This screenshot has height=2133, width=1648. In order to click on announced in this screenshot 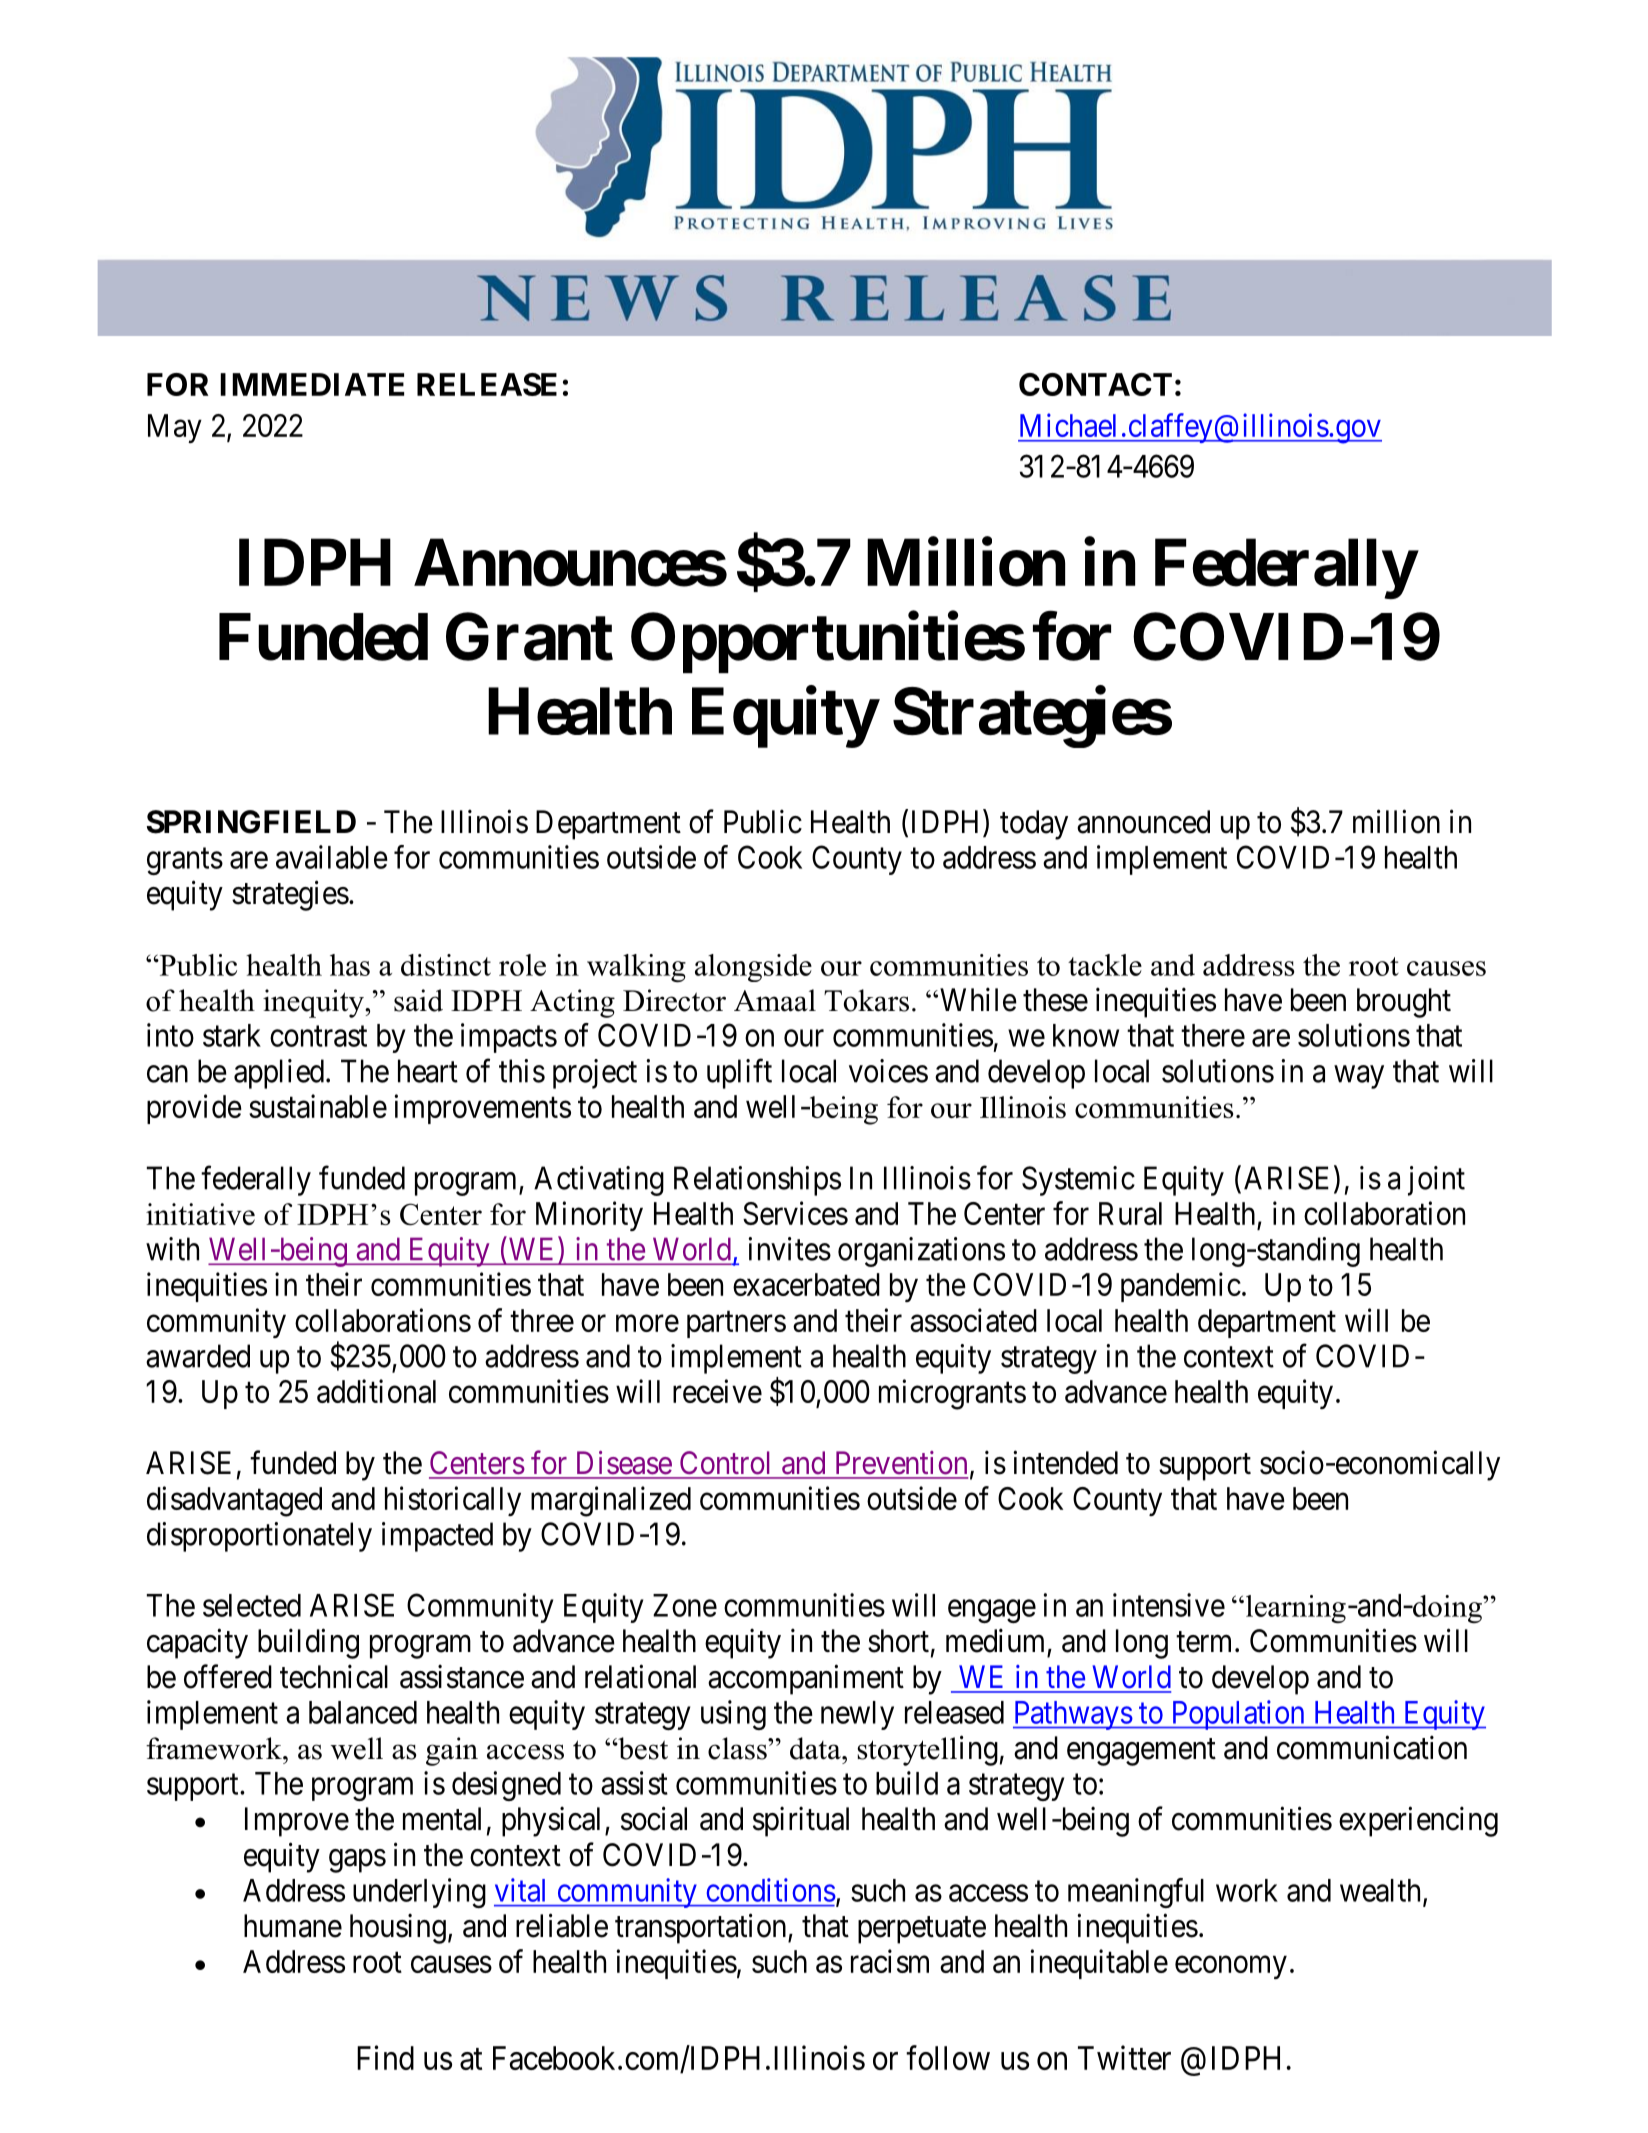, I will do `click(1143, 822)`.
